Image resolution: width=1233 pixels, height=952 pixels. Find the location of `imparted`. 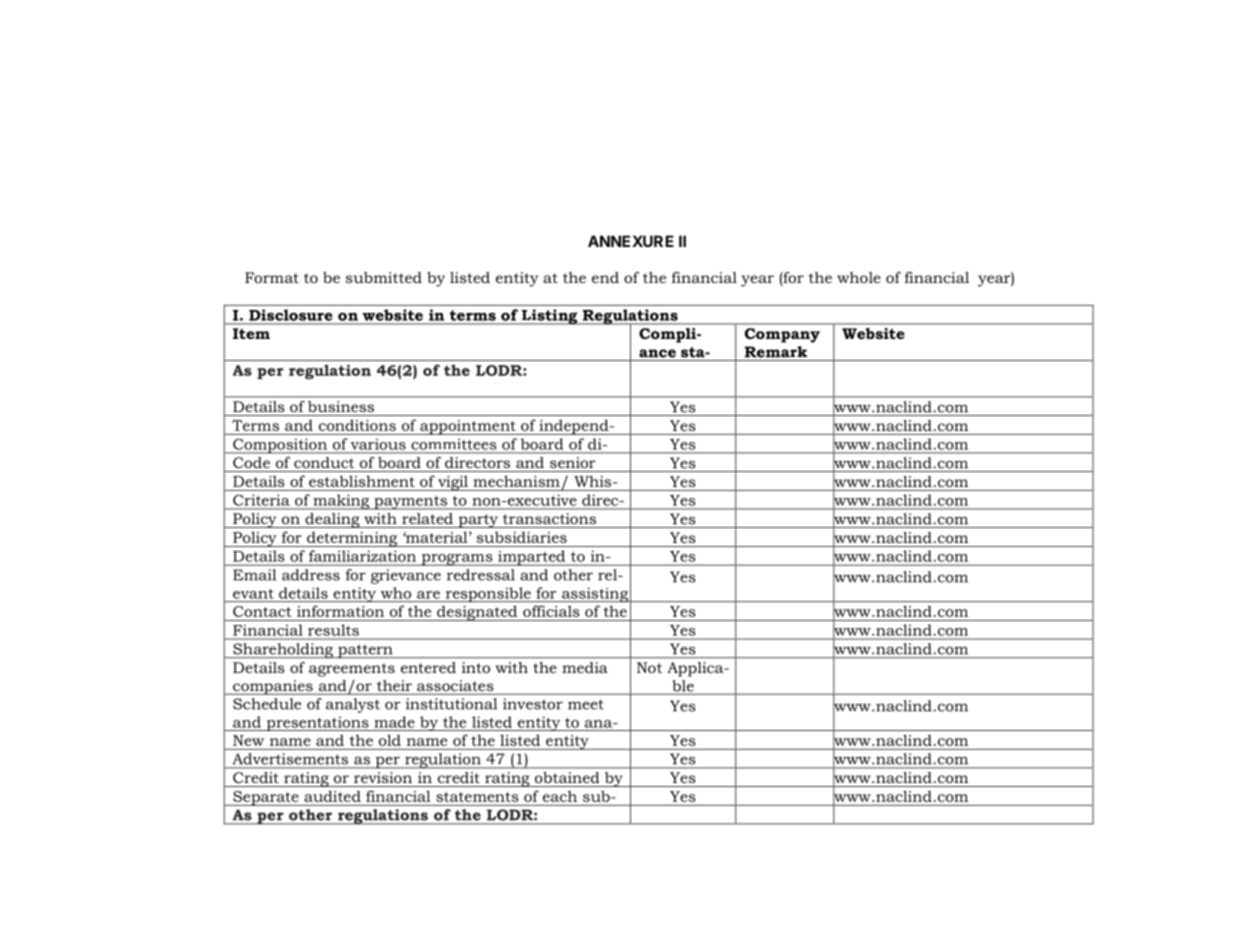

imparted is located at coordinates (532, 558).
